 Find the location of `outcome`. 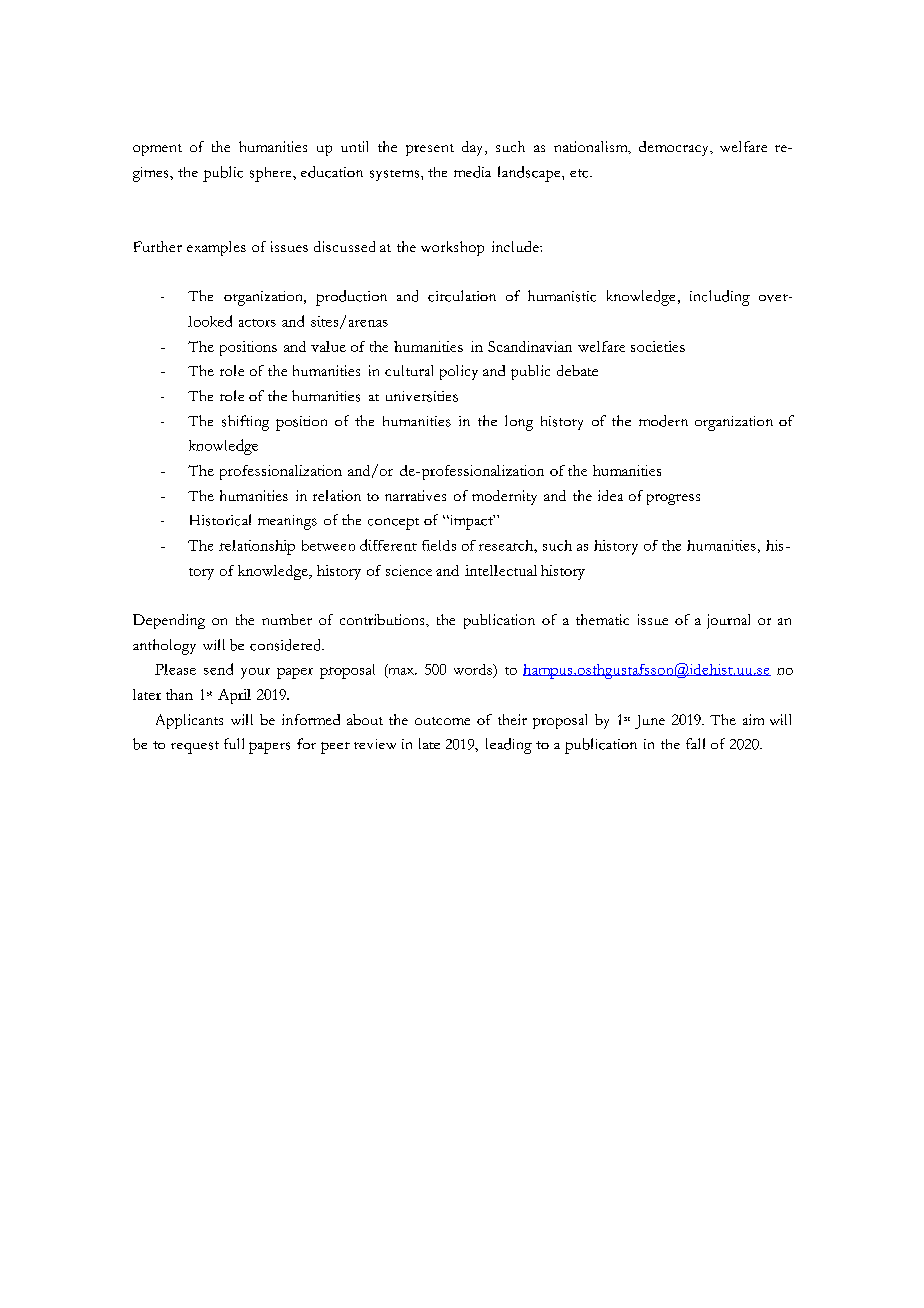

outcome is located at coordinates (442, 721).
